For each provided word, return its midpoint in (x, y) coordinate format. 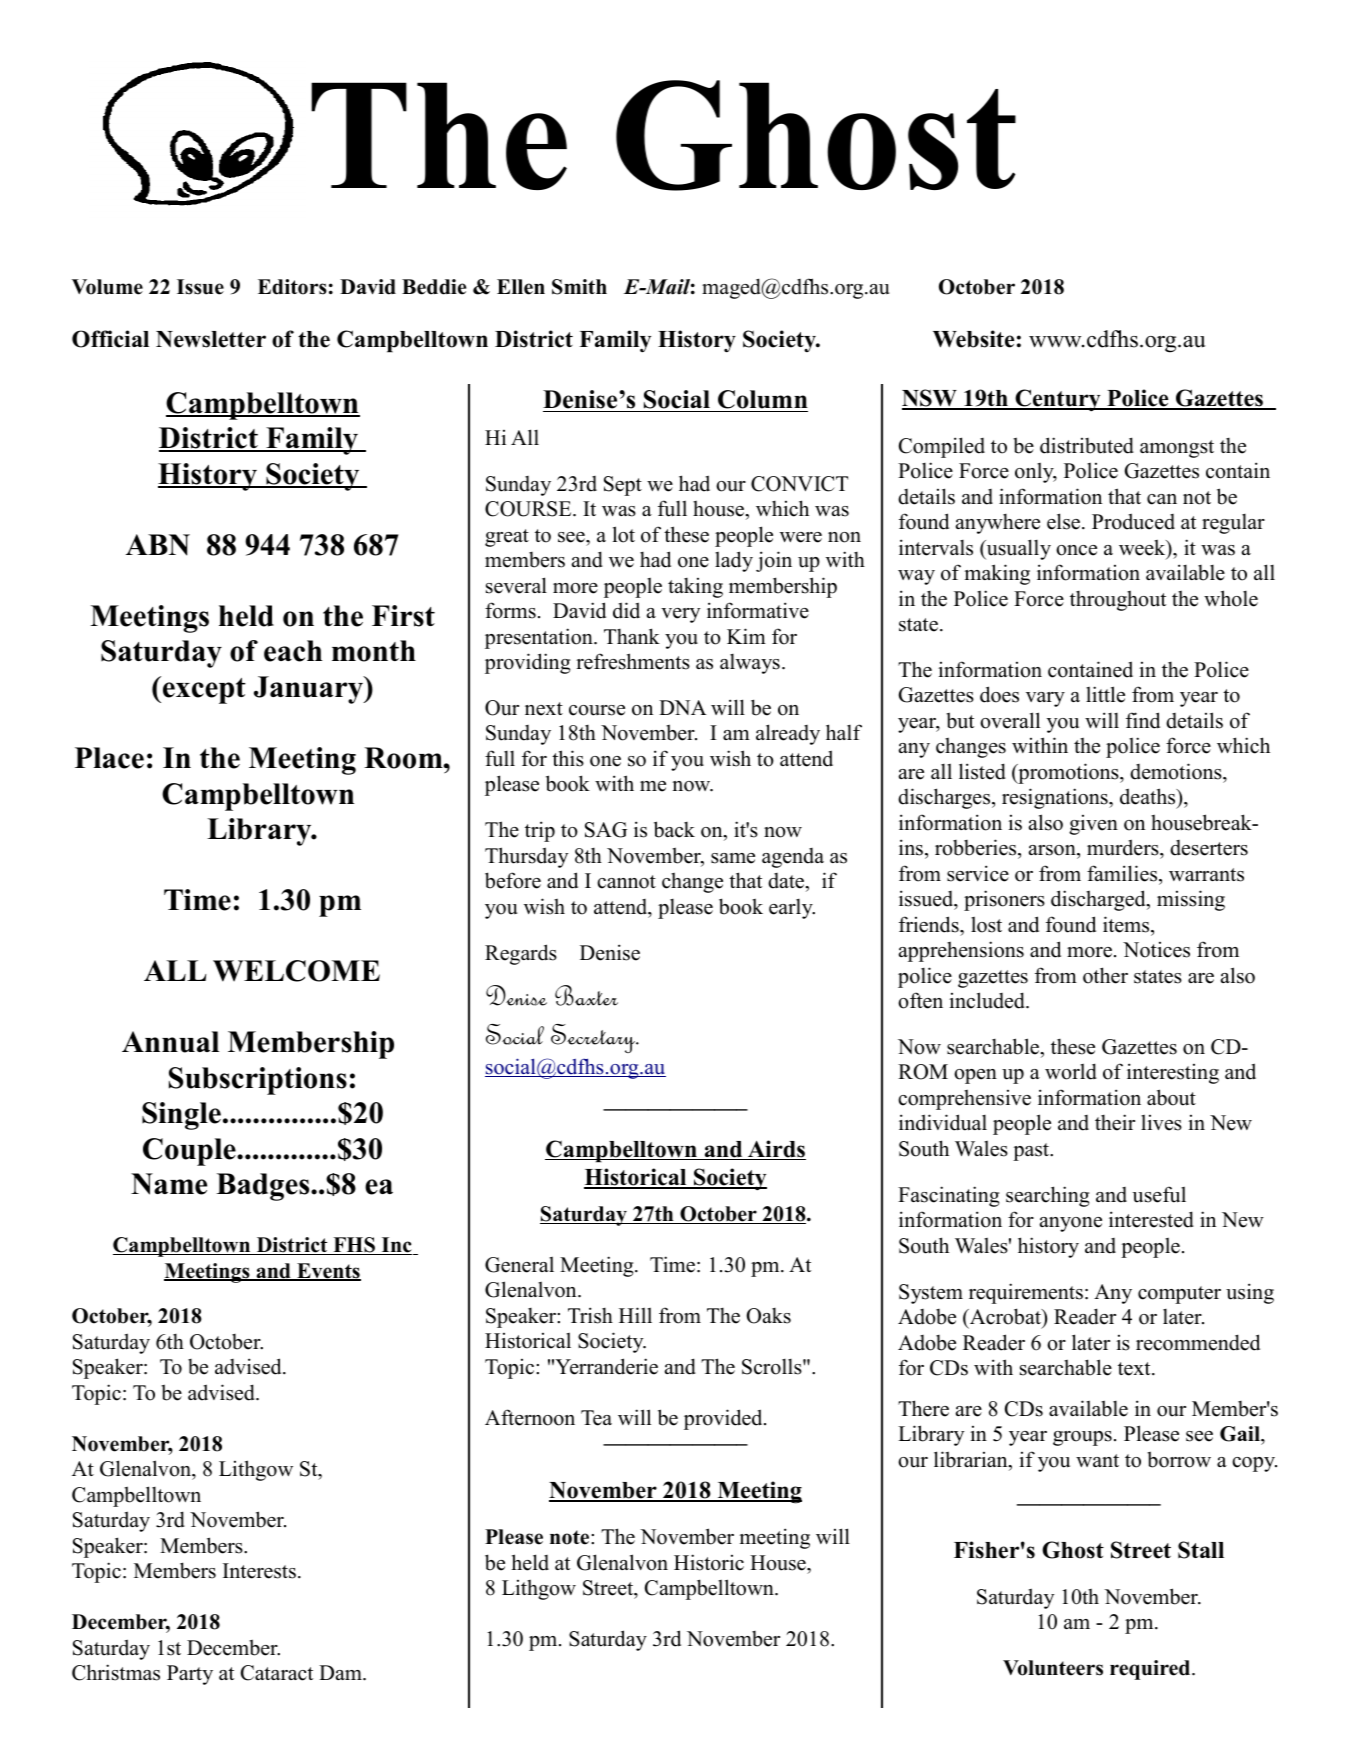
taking (695, 588)
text (1135, 1369)
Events (328, 1272)
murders (1124, 847)
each (293, 651)
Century (1058, 400)
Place (109, 758)
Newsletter (211, 339)
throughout (1118, 600)
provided (724, 1419)
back (674, 829)
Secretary (594, 1038)
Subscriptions (258, 1081)
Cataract (277, 1673)
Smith (579, 287)
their (1115, 1122)
